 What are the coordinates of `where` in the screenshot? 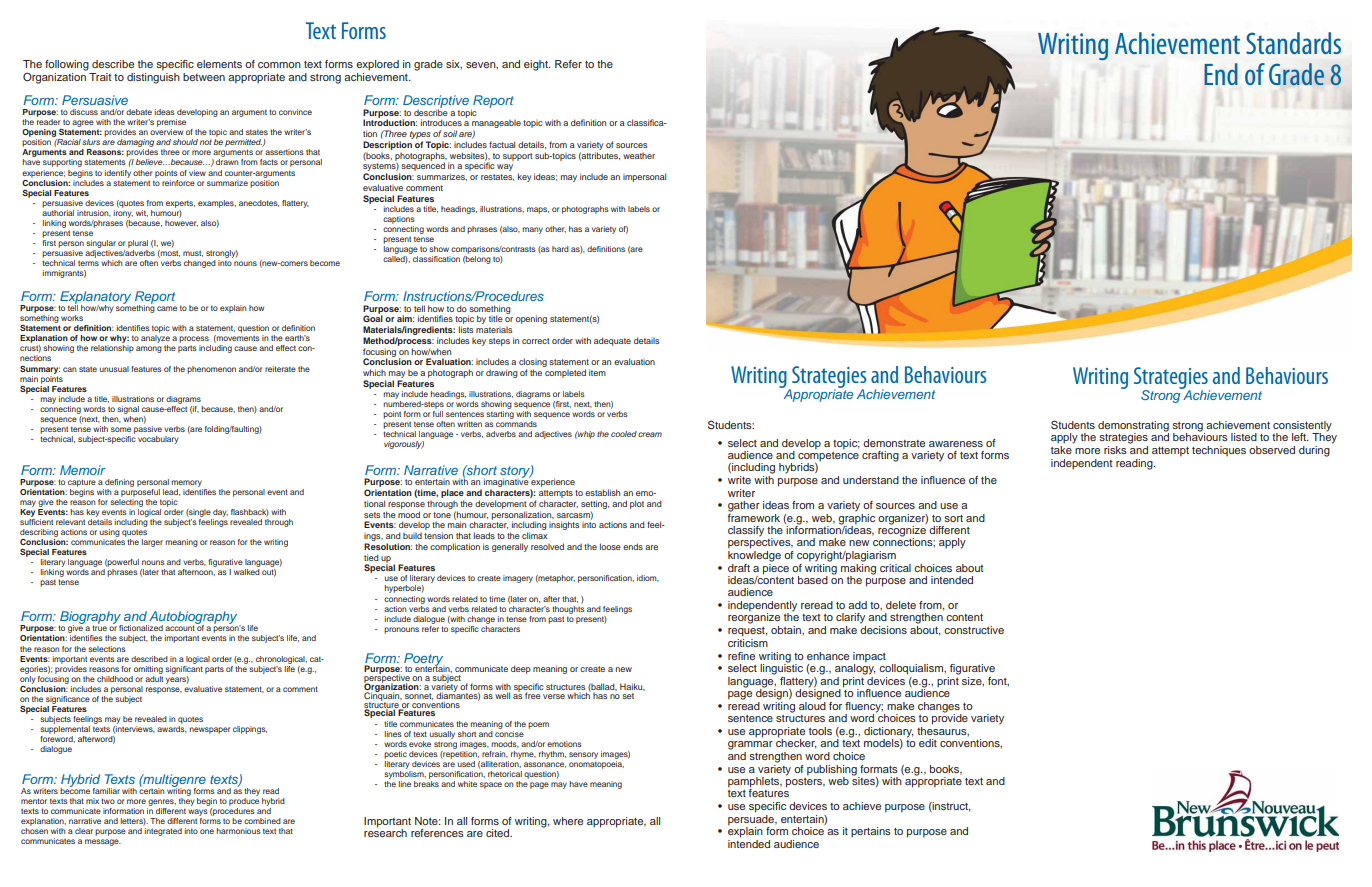 It's located at (568, 821).
